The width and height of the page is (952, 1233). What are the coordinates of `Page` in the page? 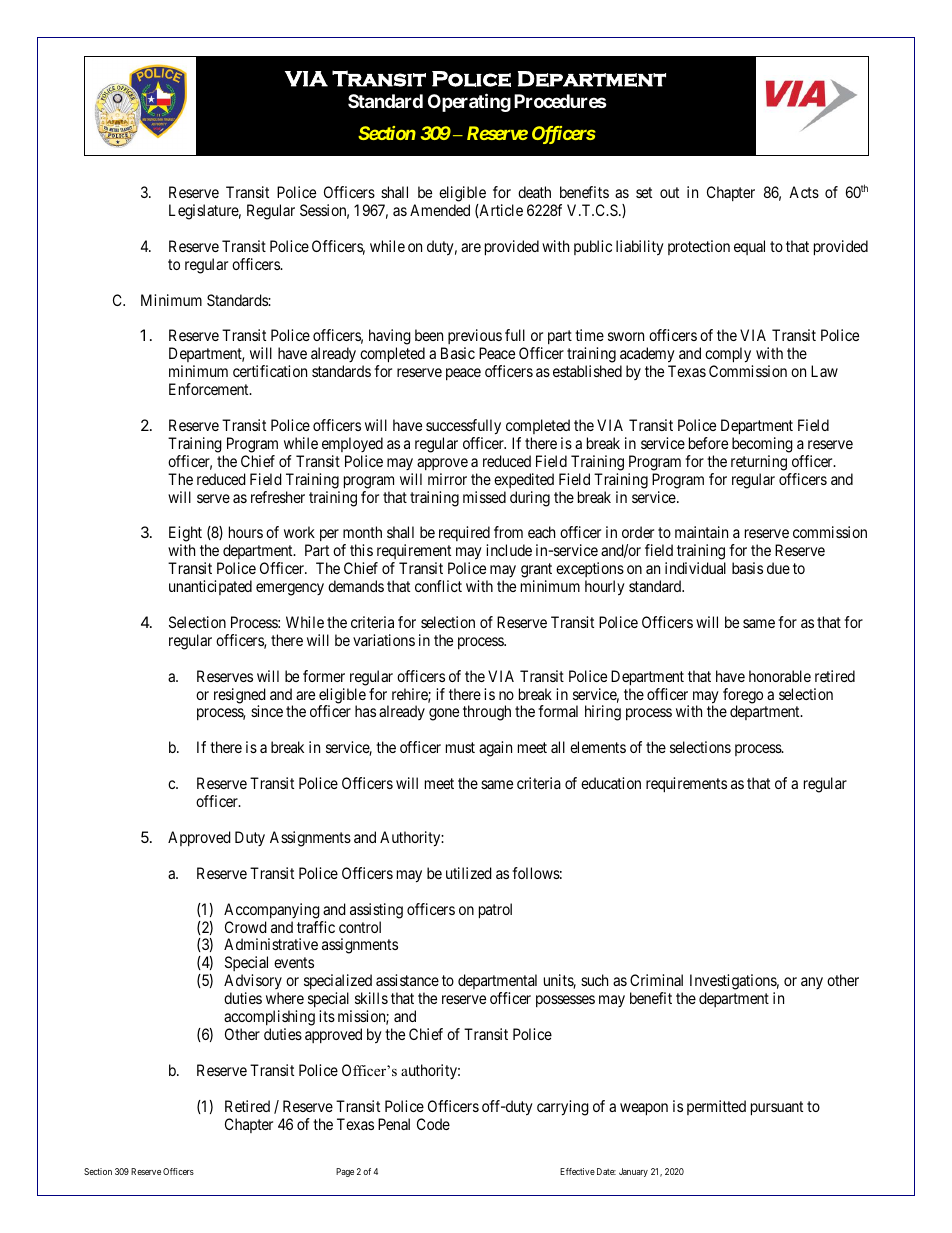 It's located at (345, 1172).
